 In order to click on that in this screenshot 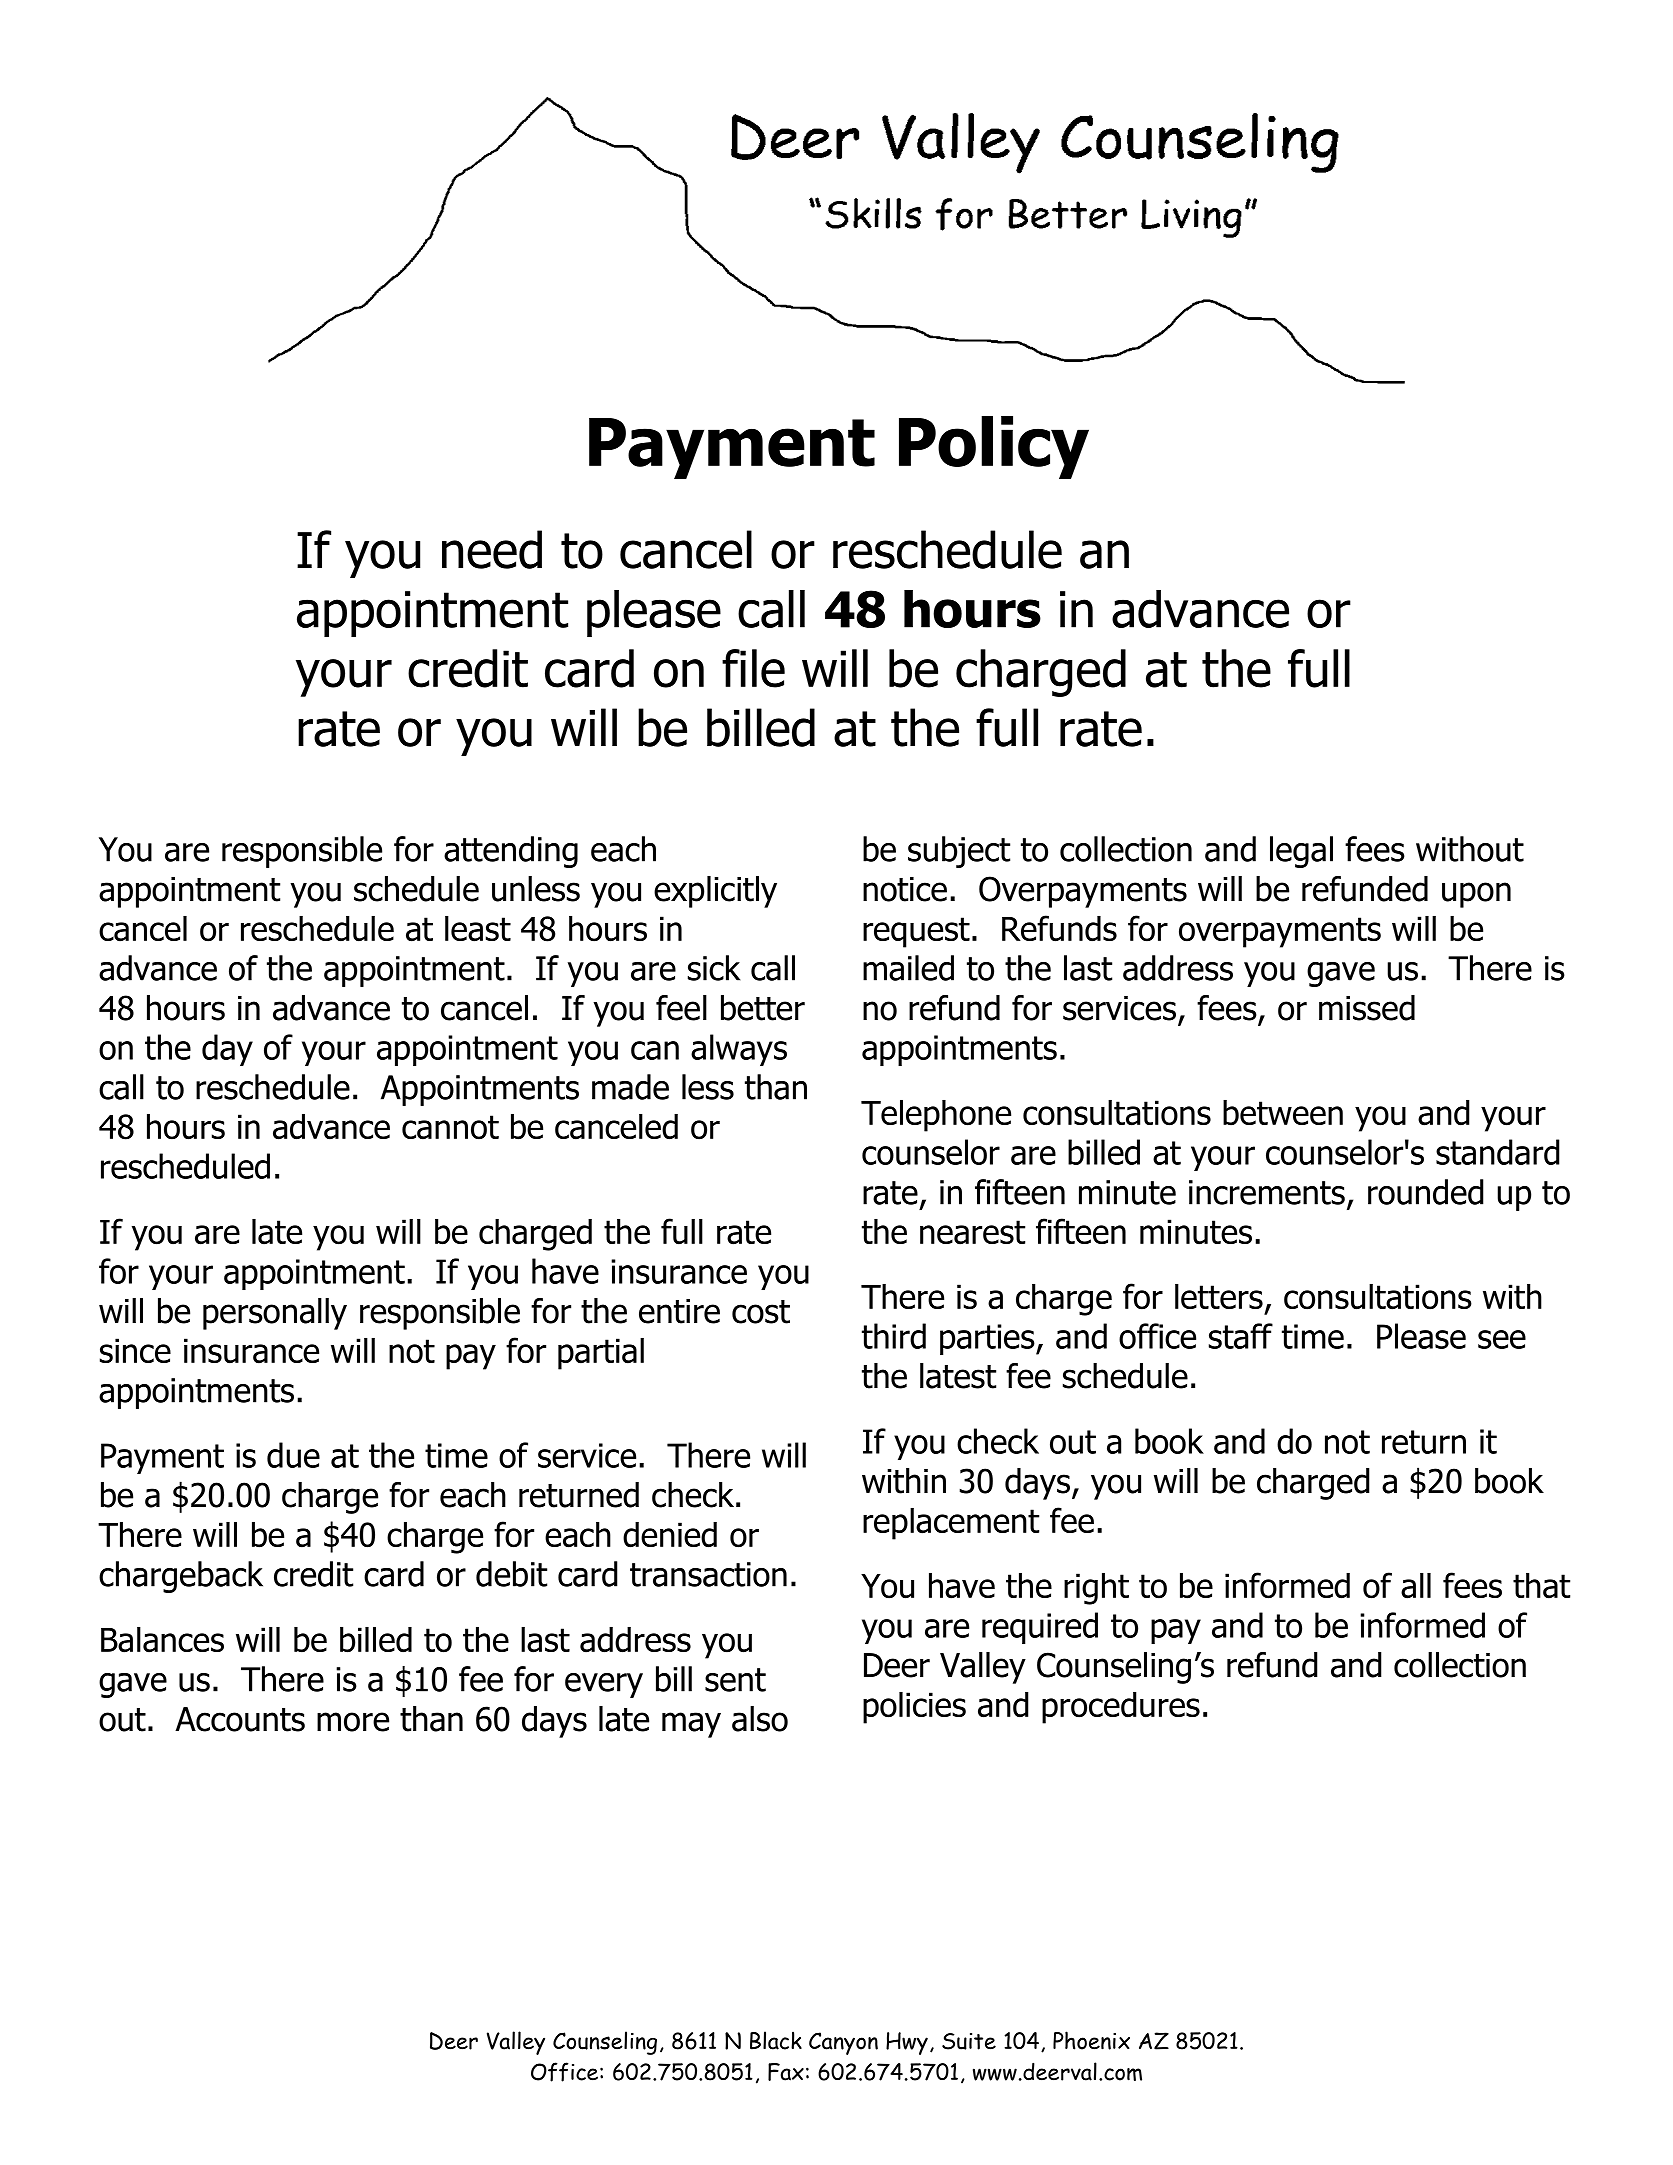, I will do `click(1541, 1586)`.
